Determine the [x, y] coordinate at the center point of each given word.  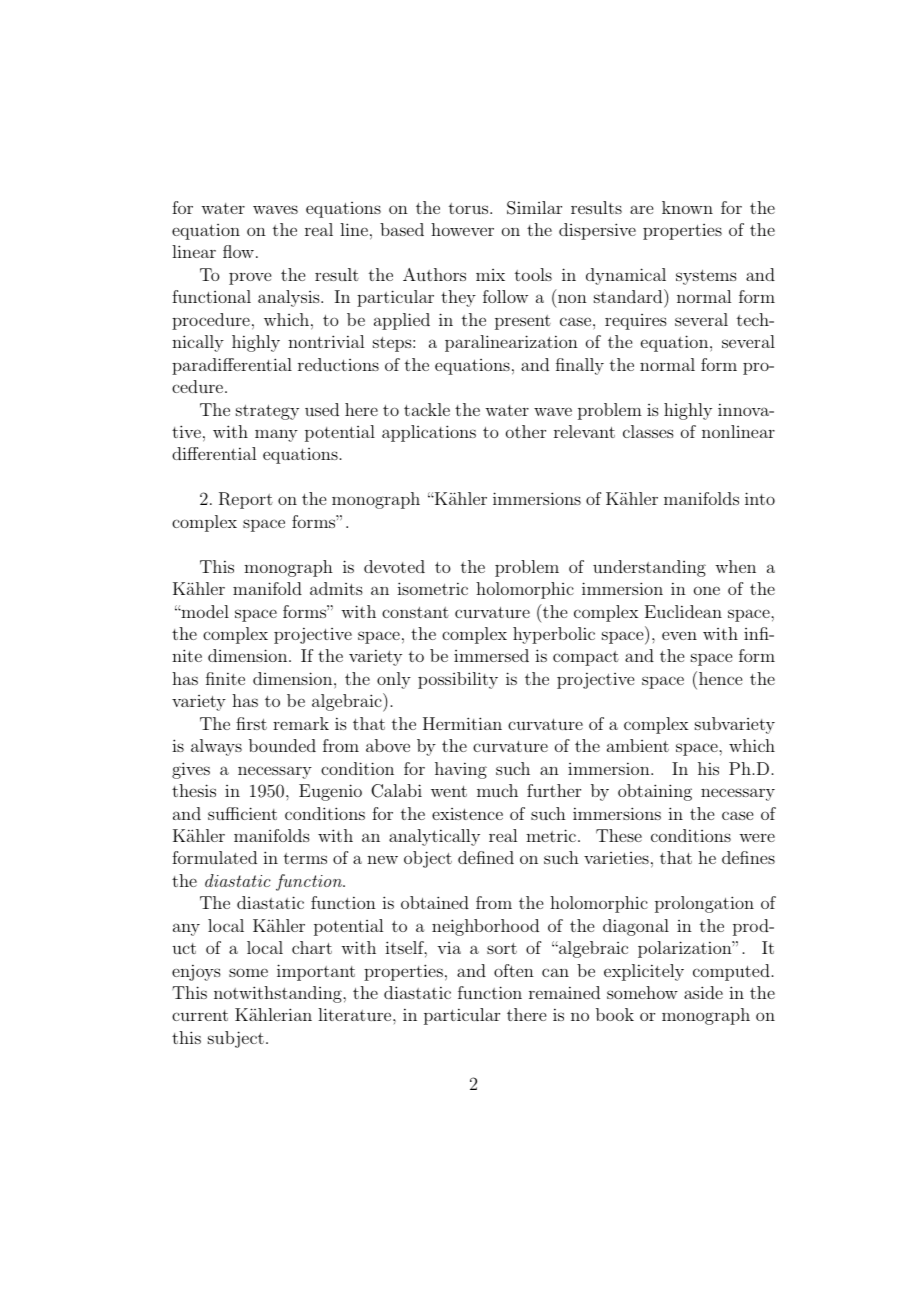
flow [238, 251]
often [514, 970]
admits [336, 588]
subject [236, 1039]
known [687, 207]
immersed [491, 655]
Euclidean [683, 611]
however [462, 229]
